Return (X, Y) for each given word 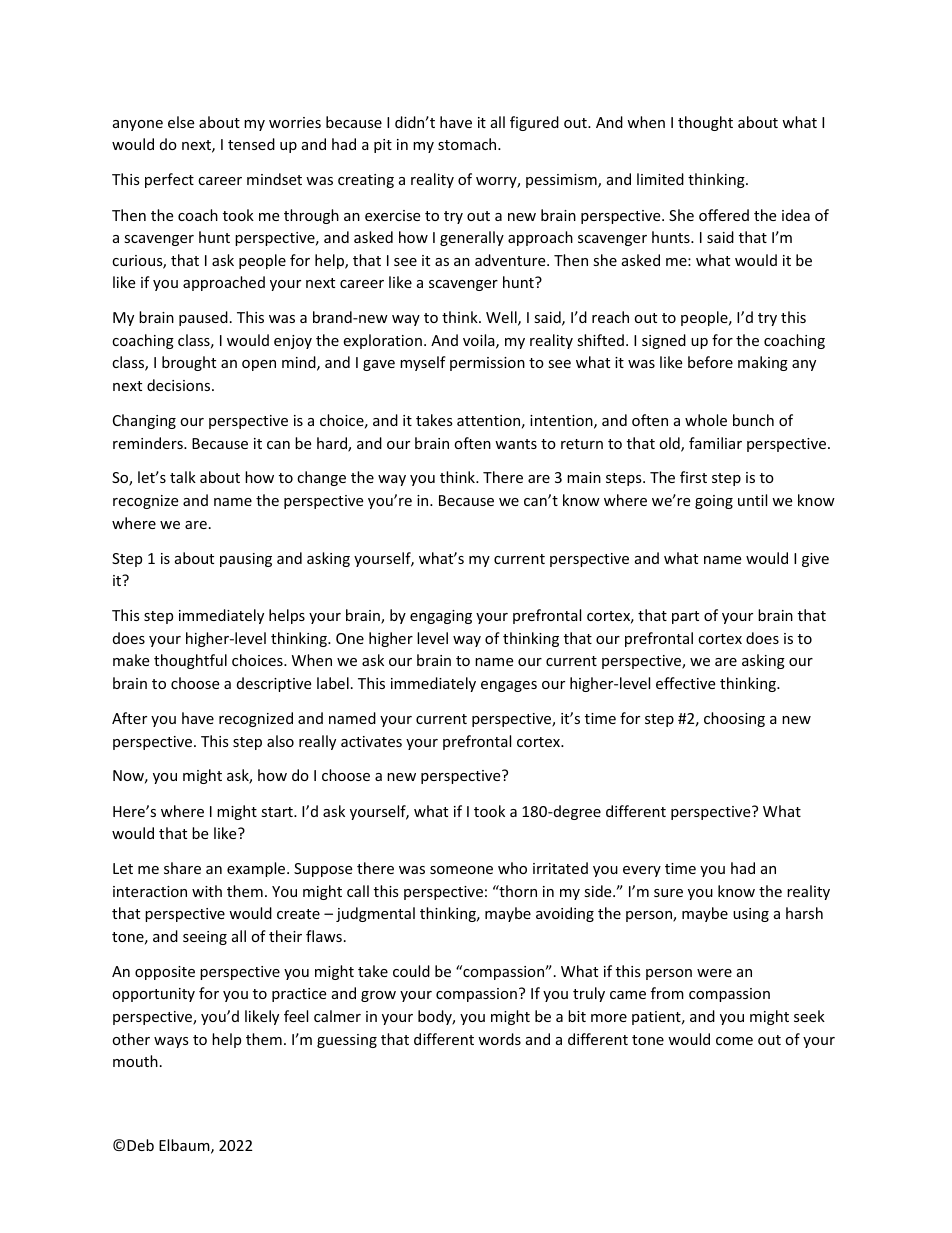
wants (516, 444)
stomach (468, 144)
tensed (251, 144)
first (693, 477)
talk (183, 477)
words (499, 1039)
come (734, 1041)
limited (660, 179)
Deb (140, 1145)
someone (461, 870)
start (278, 812)
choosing (734, 719)
